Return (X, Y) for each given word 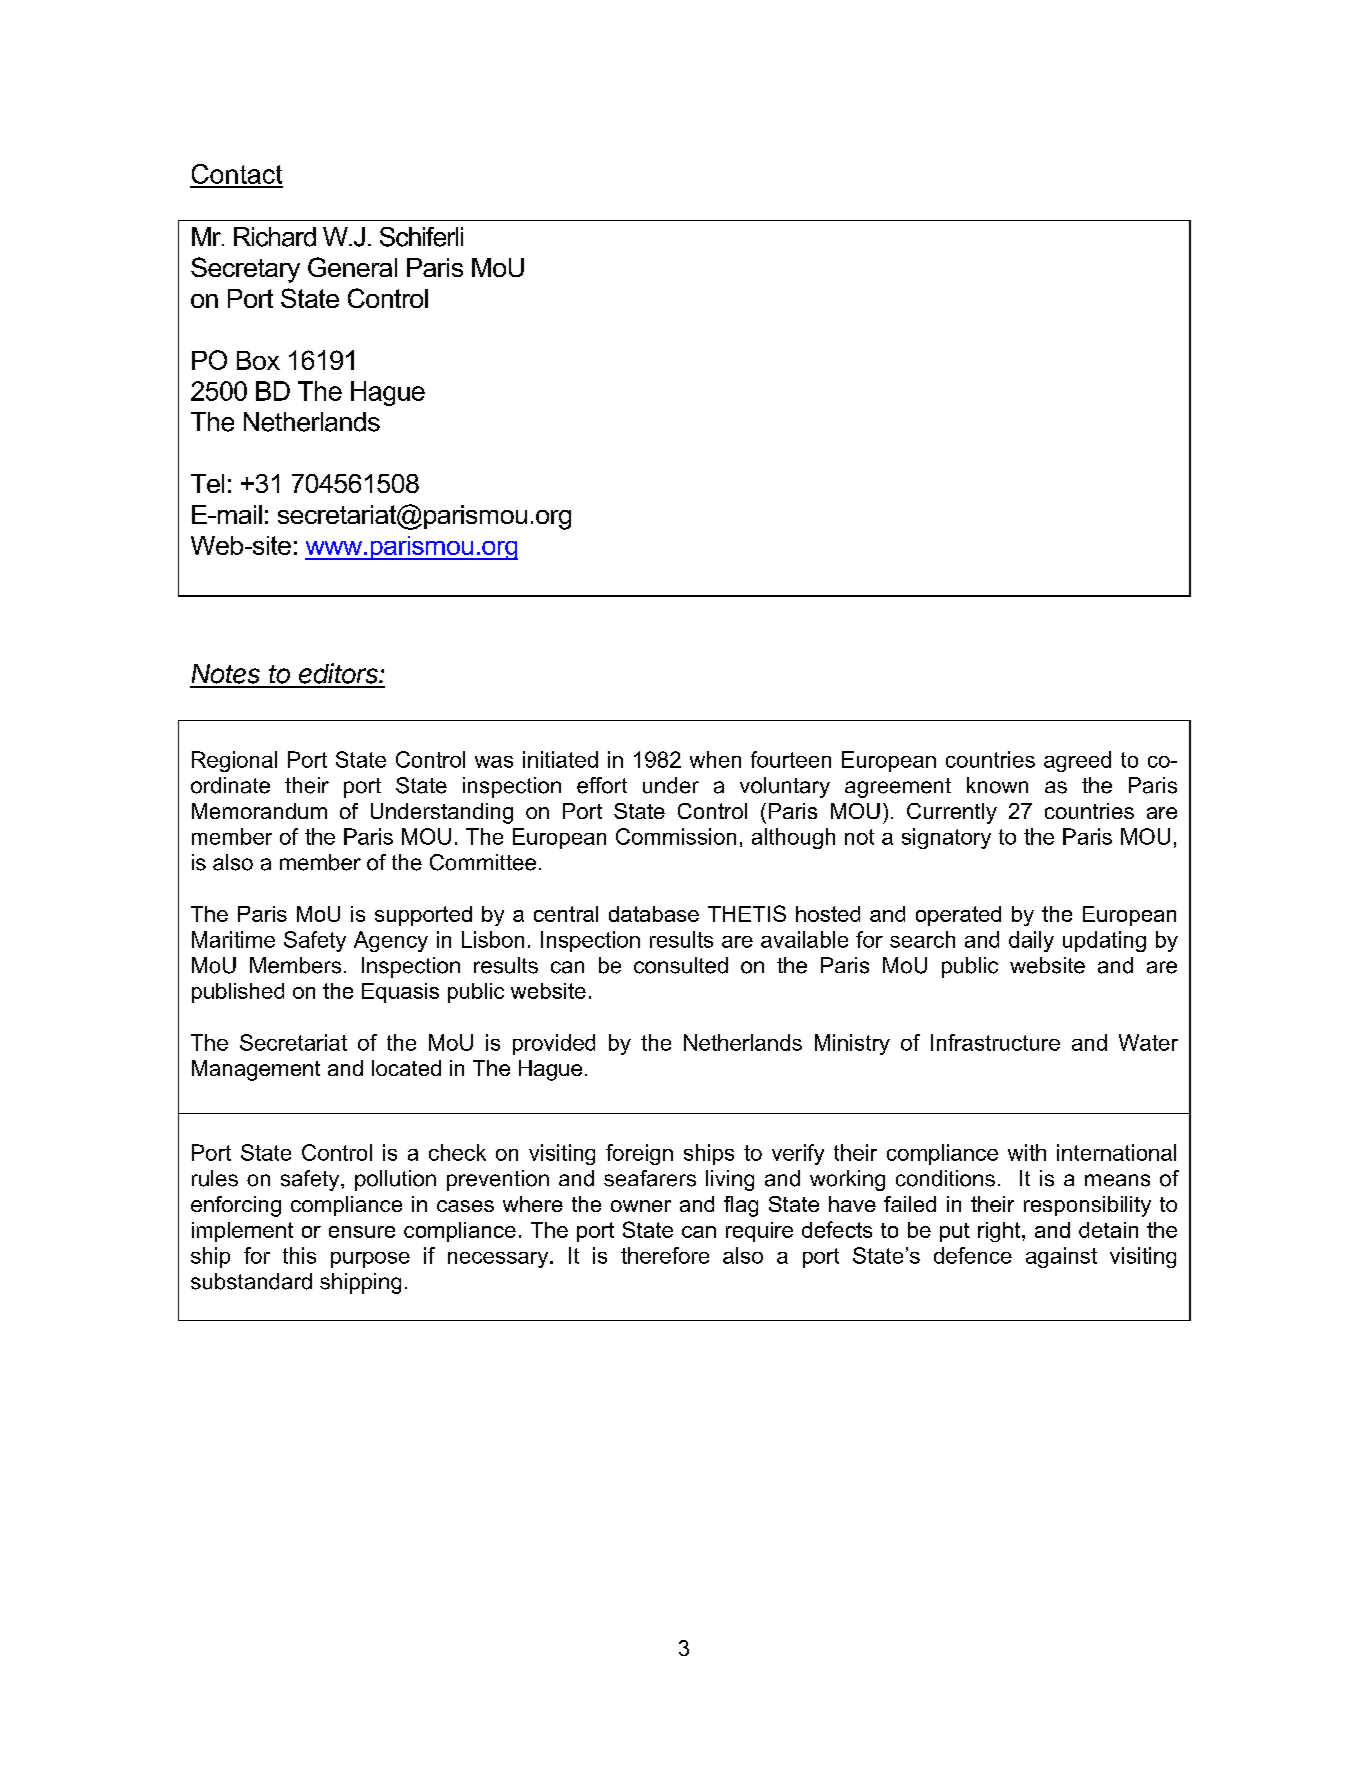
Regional (234, 761)
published (238, 993)
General (352, 267)
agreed (1077, 761)
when (715, 759)
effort (602, 785)
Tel (207, 483)
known (997, 785)
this (299, 1255)
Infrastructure (995, 1042)
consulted (681, 965)
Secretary (245, 270)
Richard (275, 237)
